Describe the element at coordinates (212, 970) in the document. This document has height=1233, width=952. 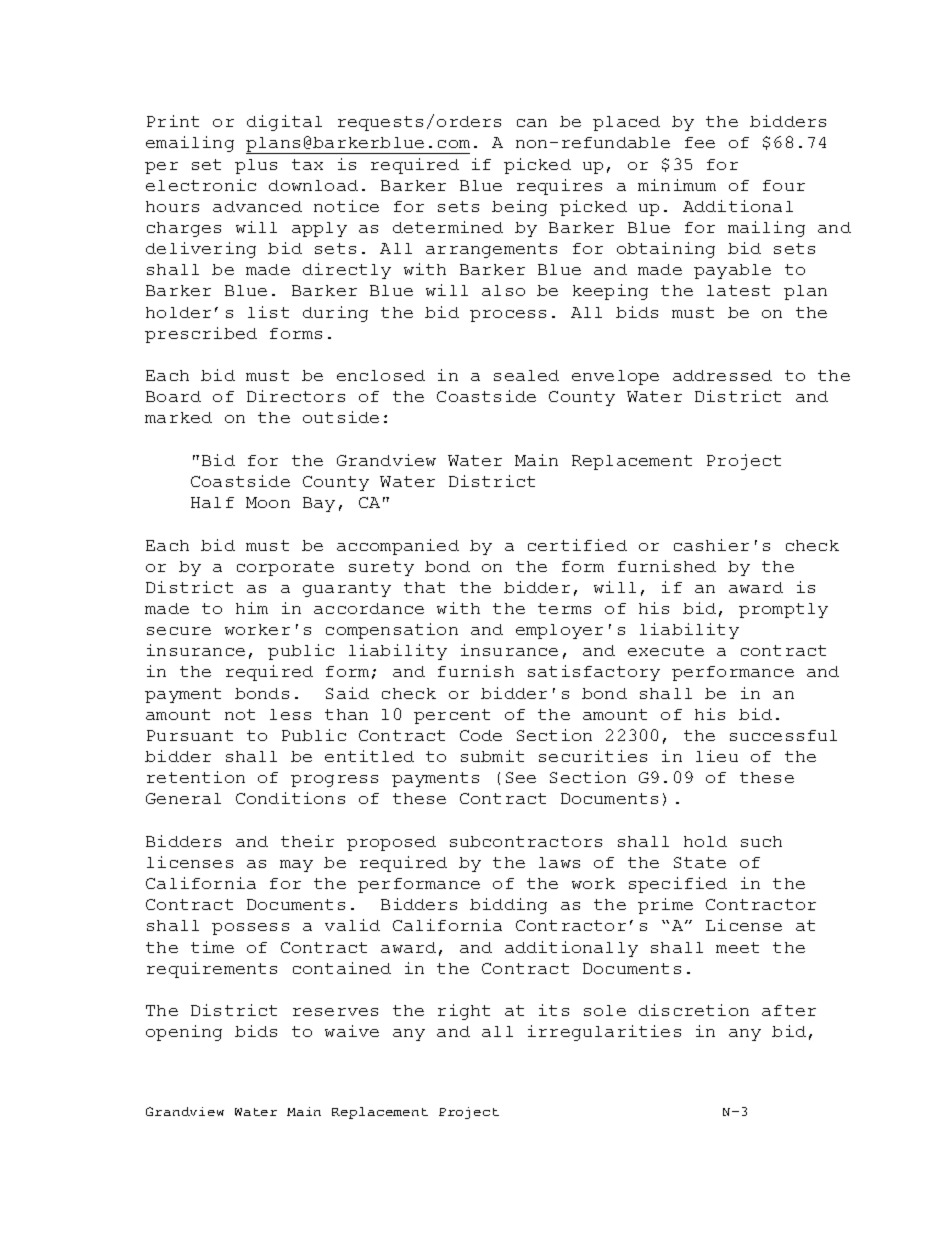
I see `requirements` at that location.
